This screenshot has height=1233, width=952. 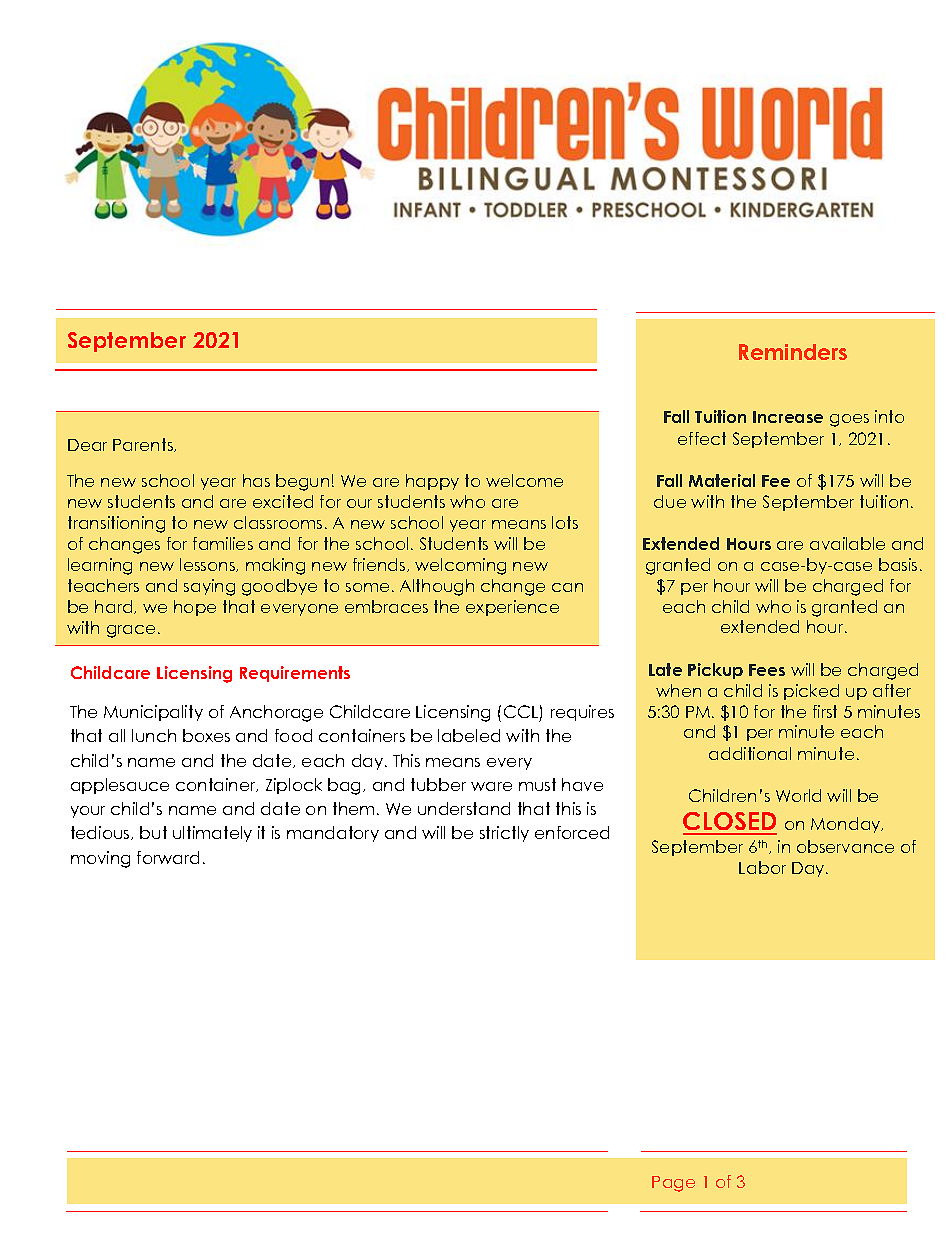 What do you see at coordinates (153, 713) in the screenshot?
I see `Municipality` at bounding box center [153, 713].
